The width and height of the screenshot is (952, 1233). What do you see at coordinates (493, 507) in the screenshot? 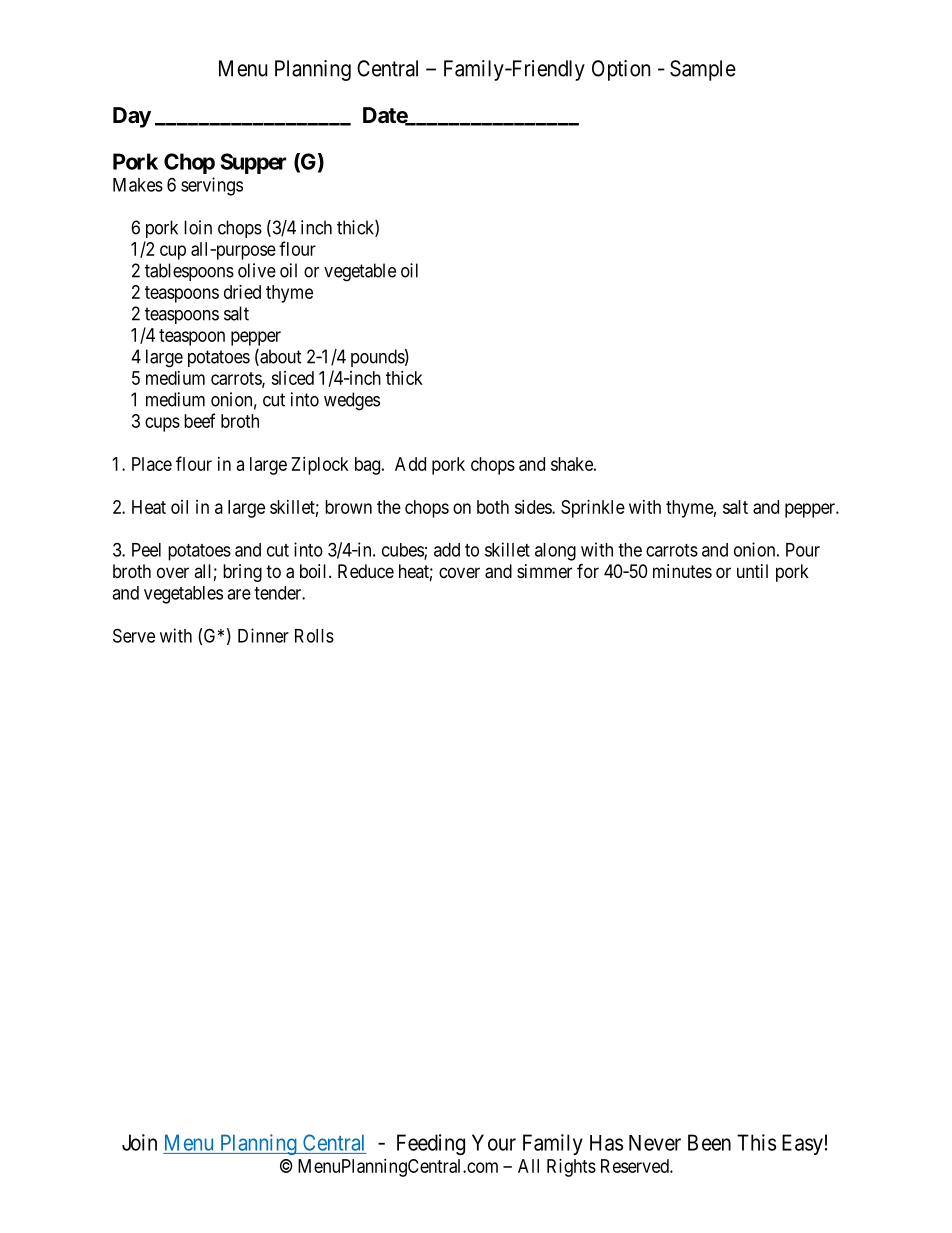
I see `both` at bounding box center [493, 507].
